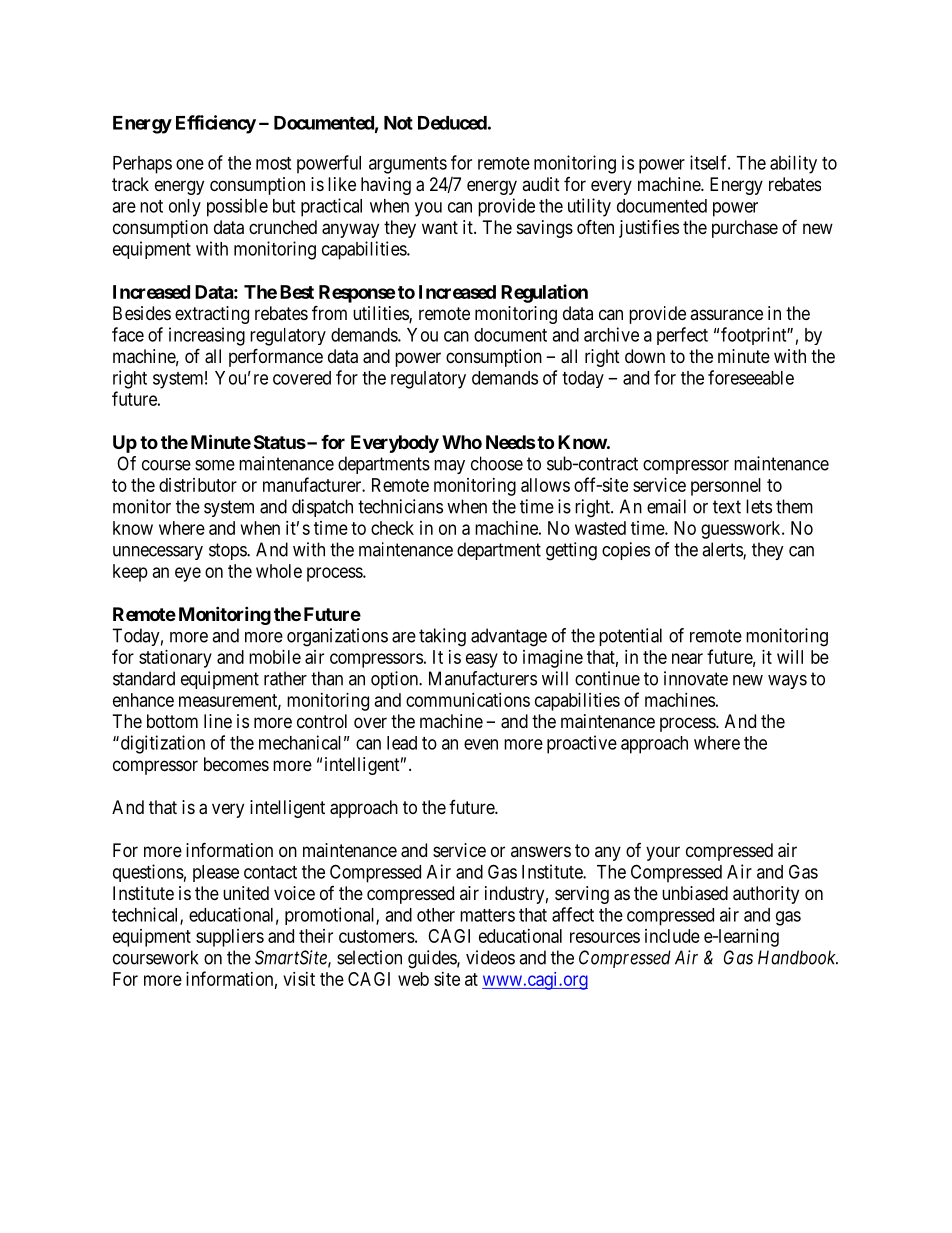  I want to click on one, so click(190, 164).
